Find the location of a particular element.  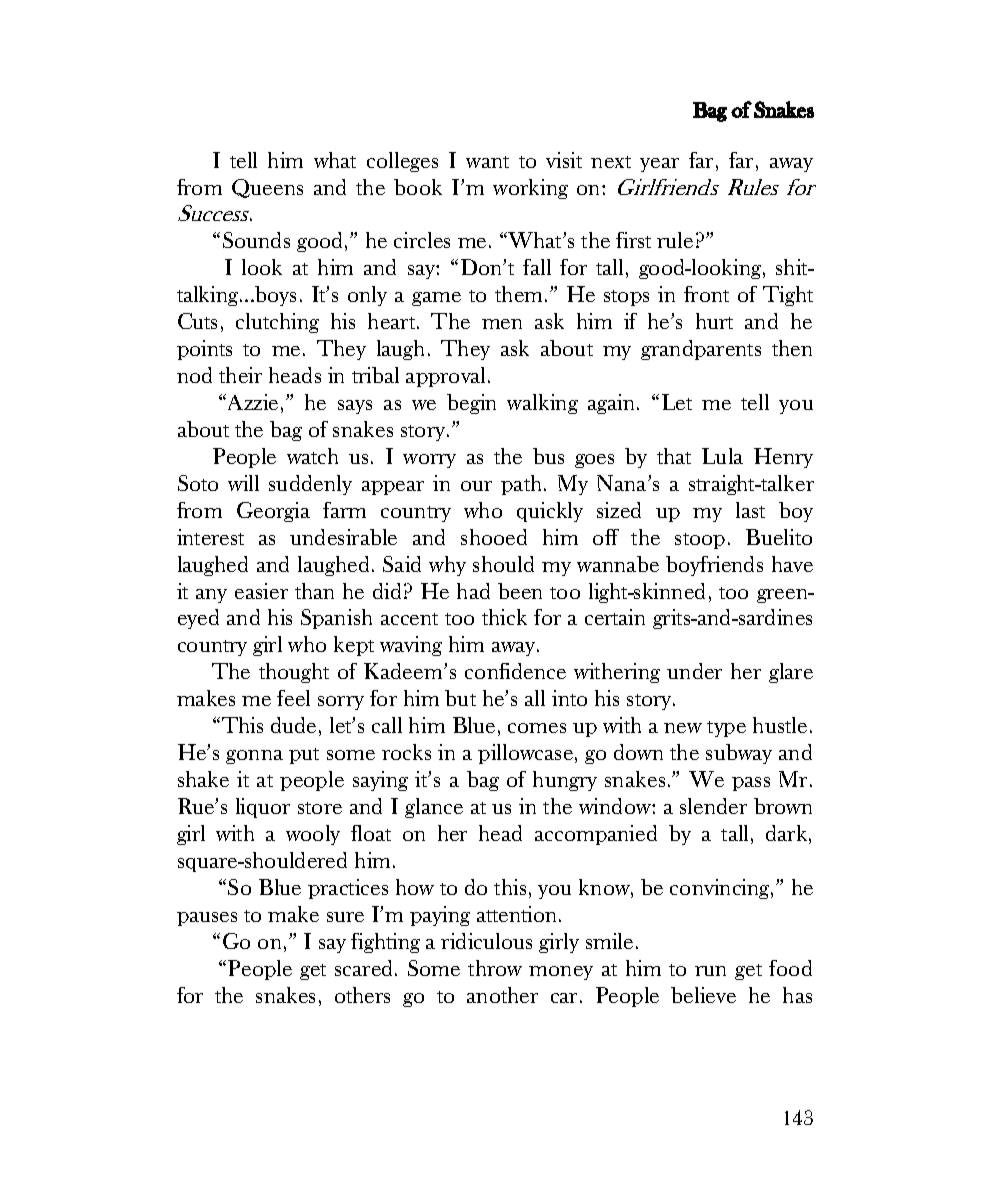

boyfriends is located at coordinates (714, 566).
